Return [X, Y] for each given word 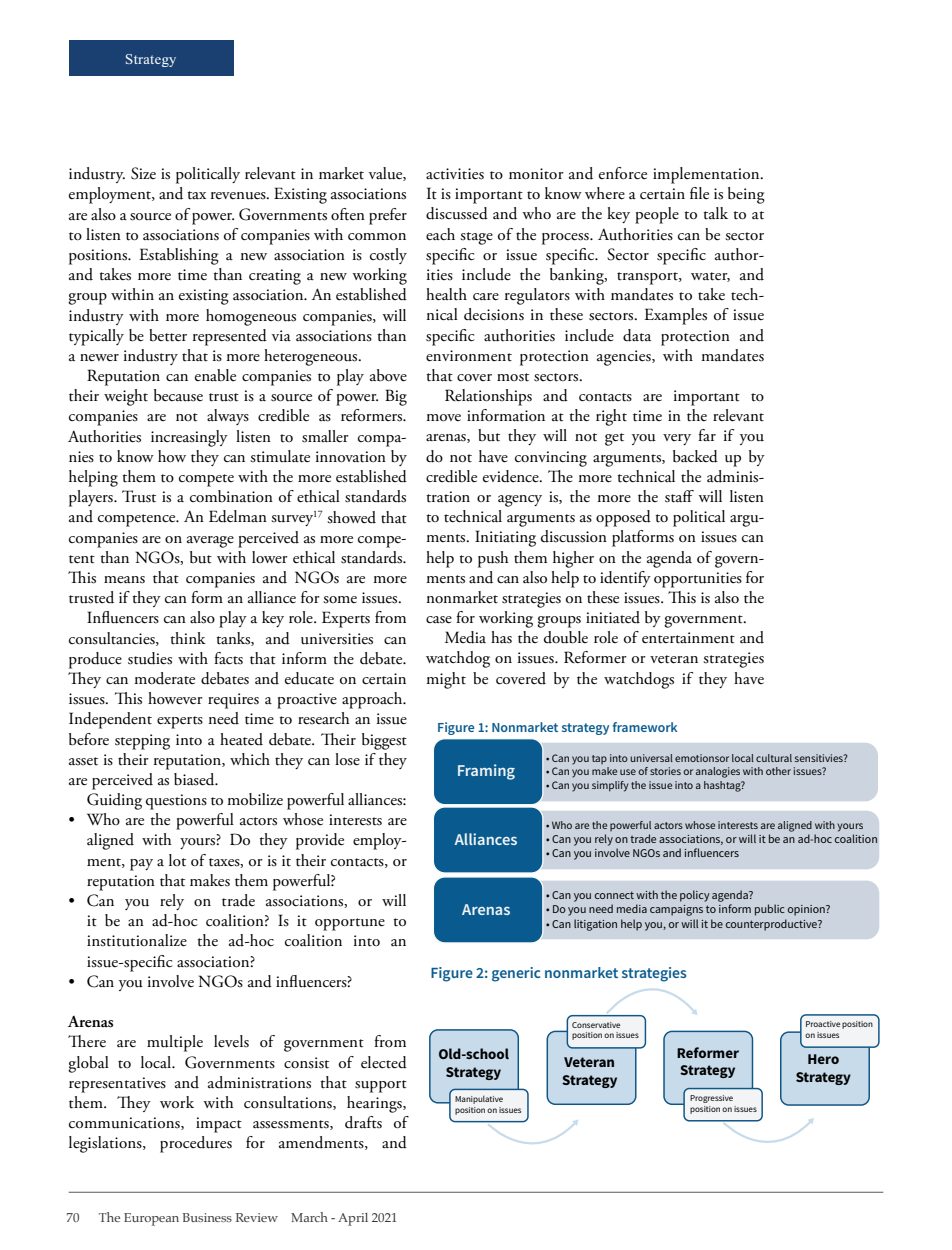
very [677, 439]
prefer [388, 216]
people [657, 215]
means [124, 580]
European [151, 1219]
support [381, 1086]
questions [176, 802]
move [443, 418]
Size [143, 173]
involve [171, 981]
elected [384, 1062]
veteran [674, 659]
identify [625, 579]
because [178, 395]
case [439, 620]
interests [355, 820]
